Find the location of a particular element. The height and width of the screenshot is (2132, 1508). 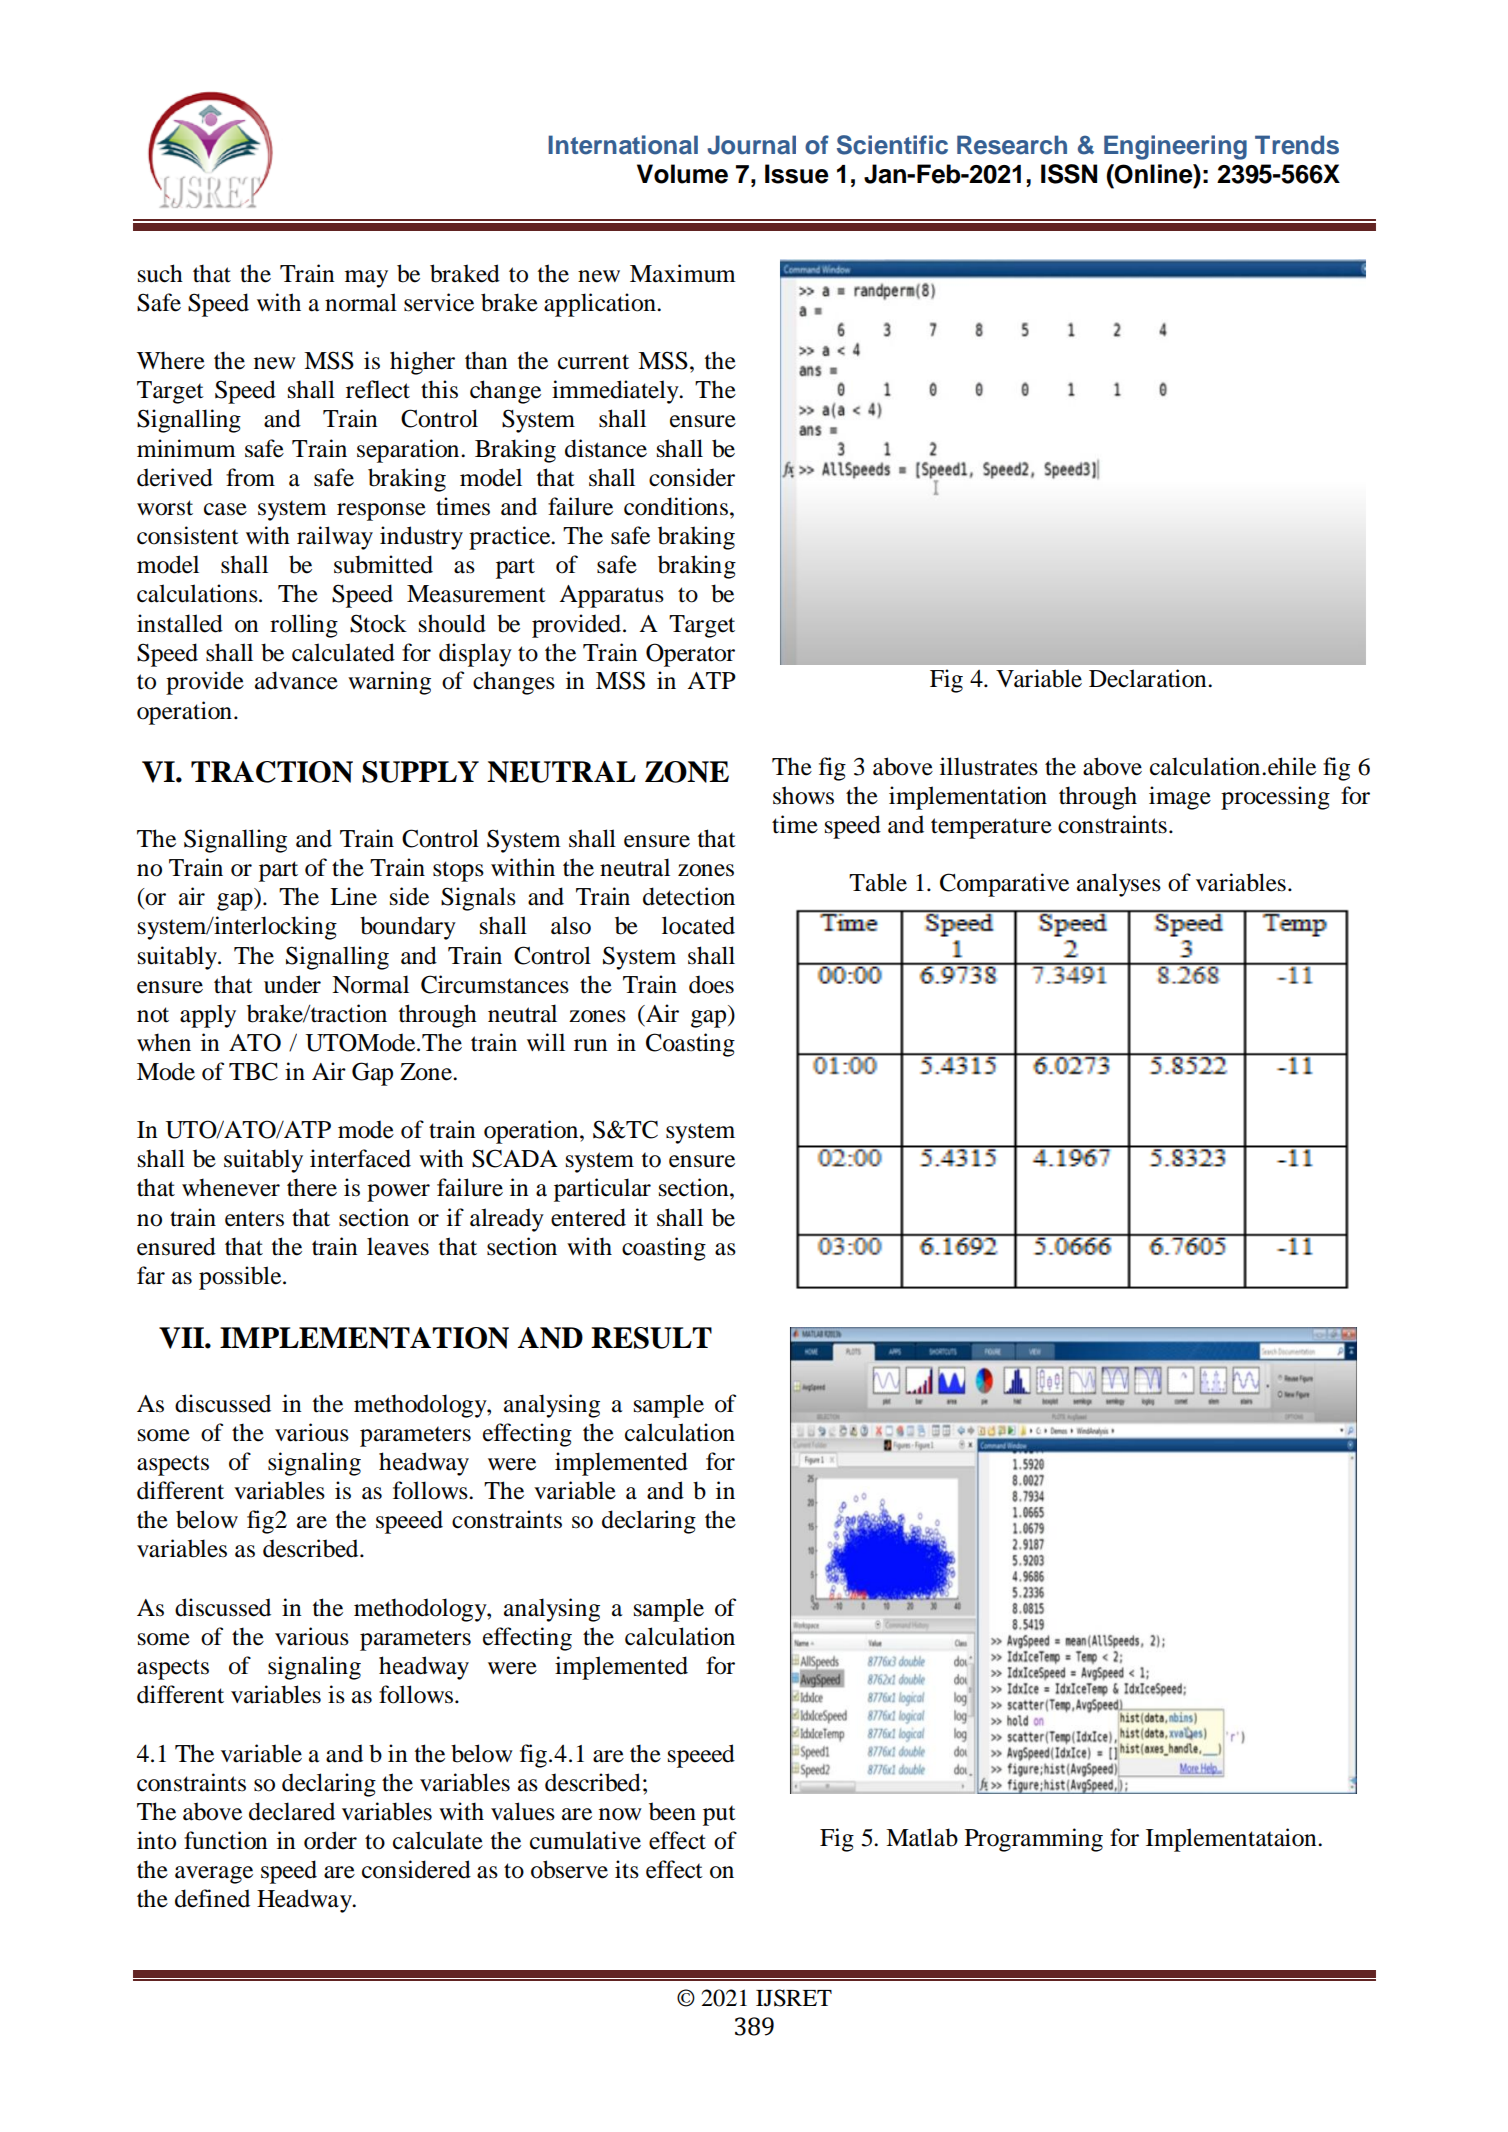

put is located at coordinates (719, 1815).
